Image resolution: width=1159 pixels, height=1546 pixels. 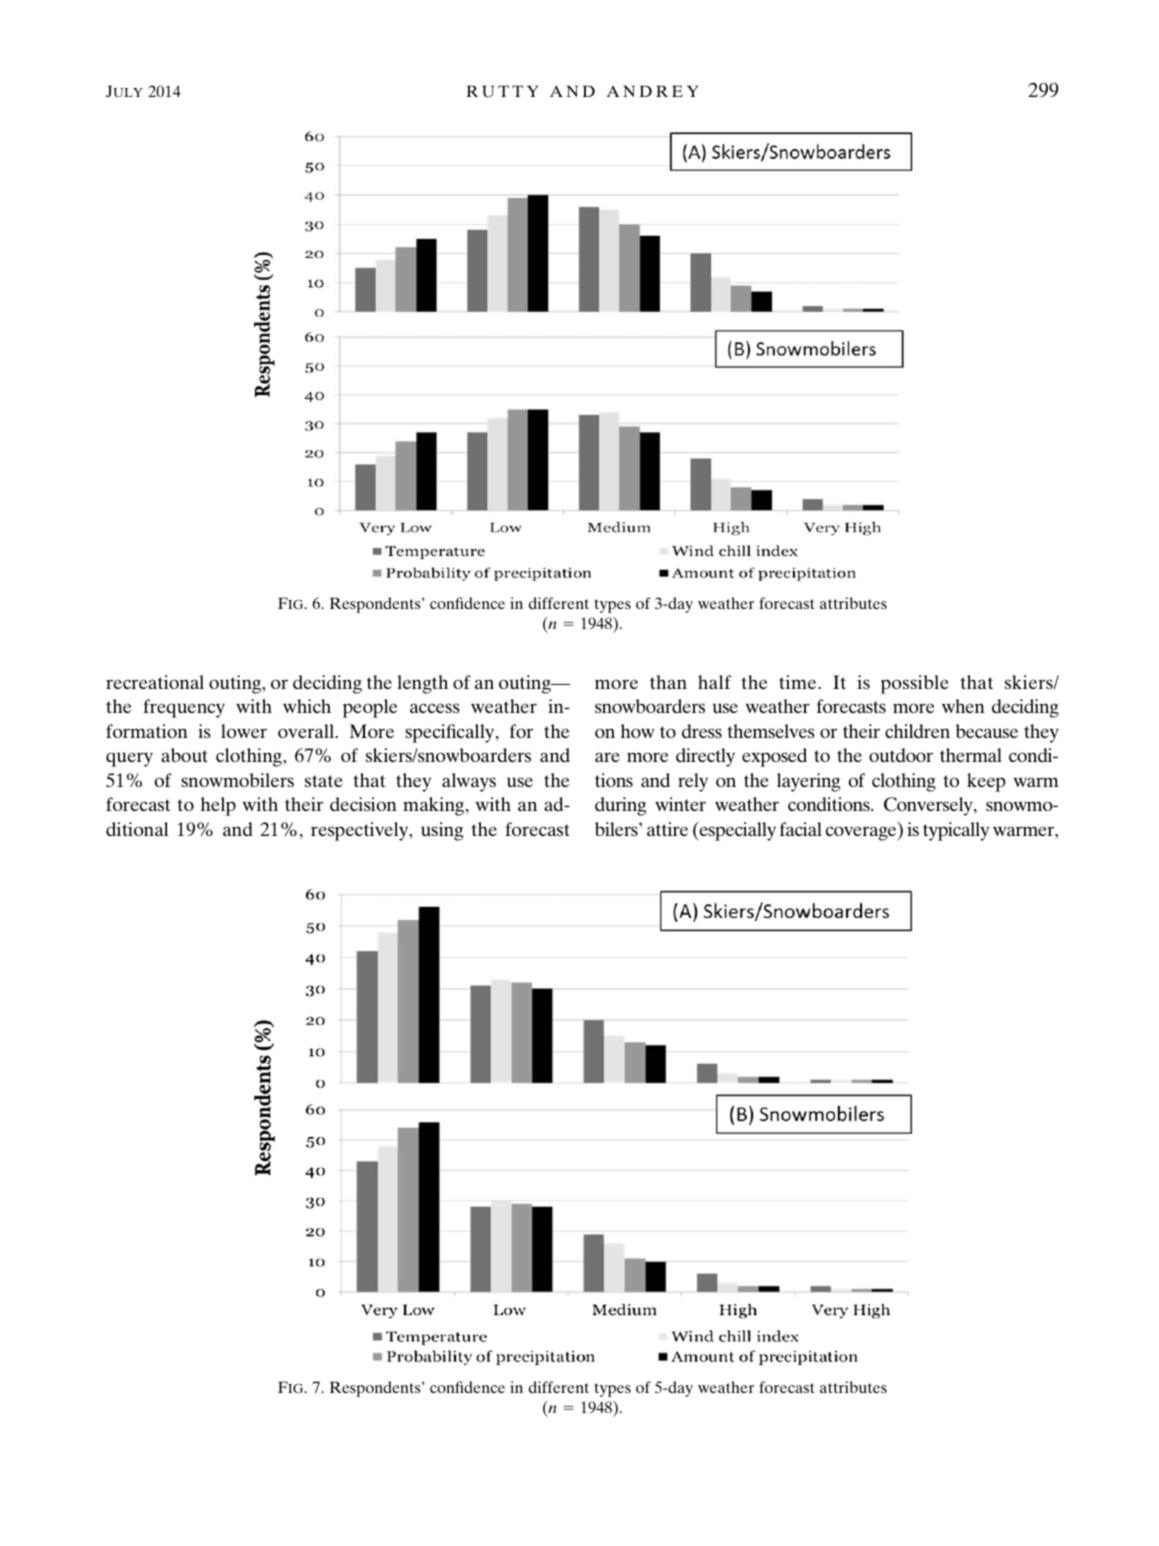 What do you see at coordinates (451, 733) in the screenshot?
I see `specifically` at bounding box center [451, 733].
